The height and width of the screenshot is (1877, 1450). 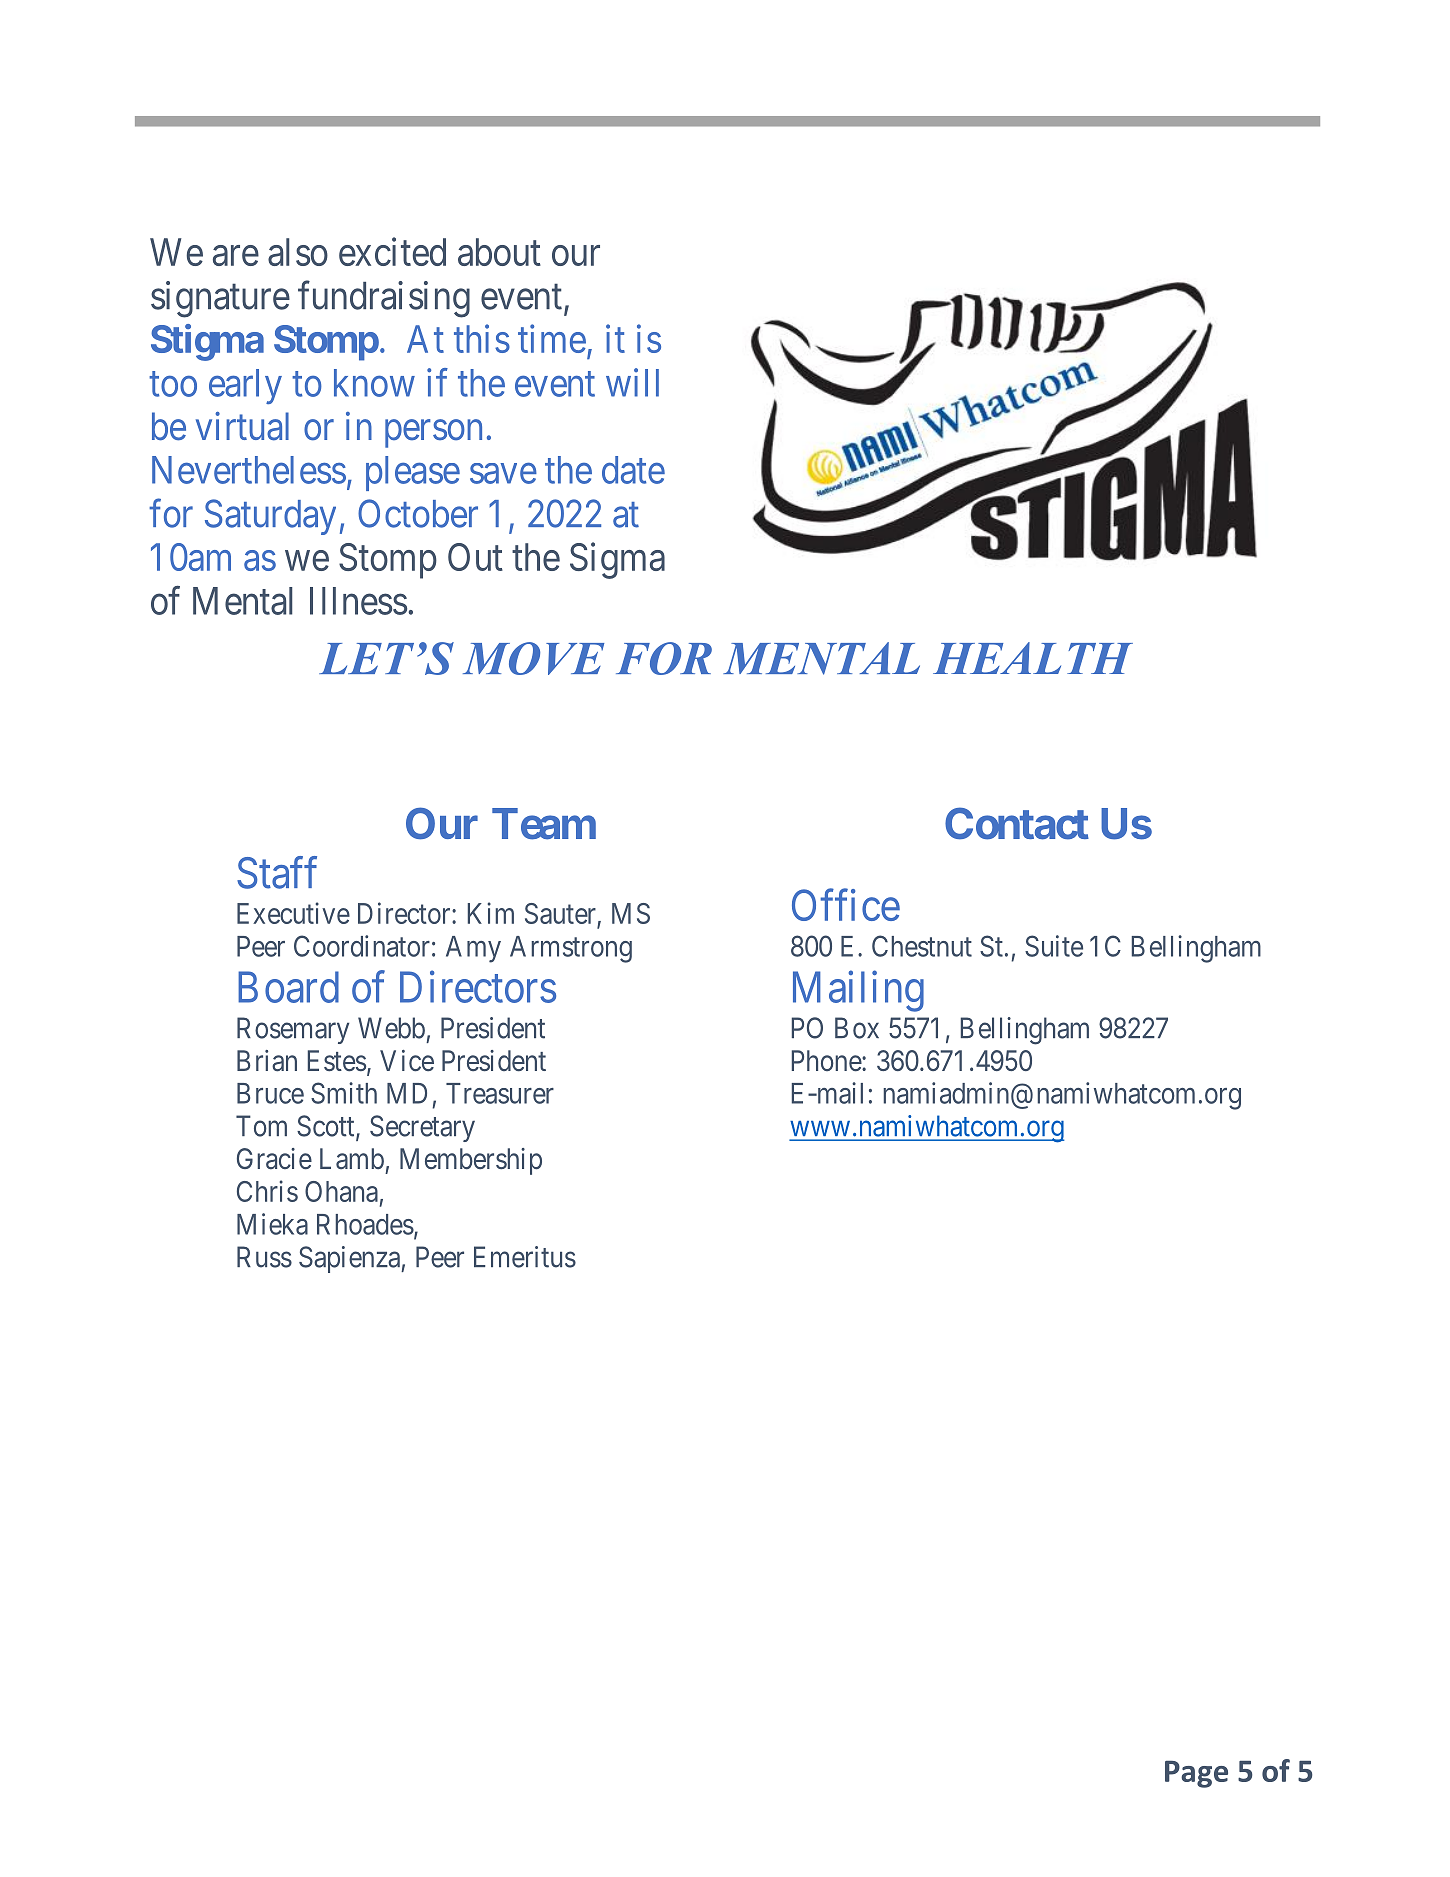 What do you see at coordinates (1017, 823) in the screenshot?
I see `Contact` at bounding box center [1017, 823].
